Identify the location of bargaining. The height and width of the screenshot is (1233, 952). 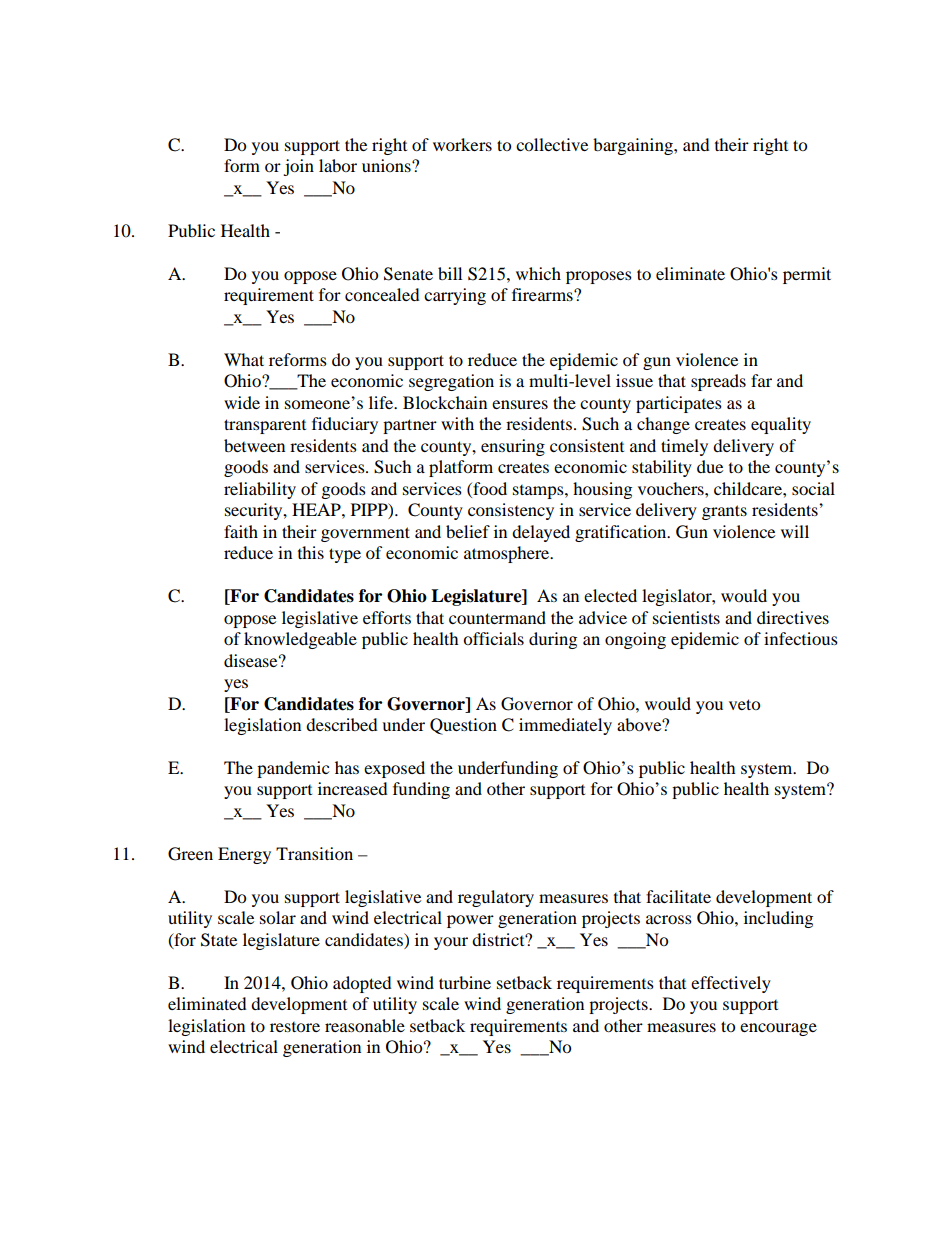
(634, 146).
